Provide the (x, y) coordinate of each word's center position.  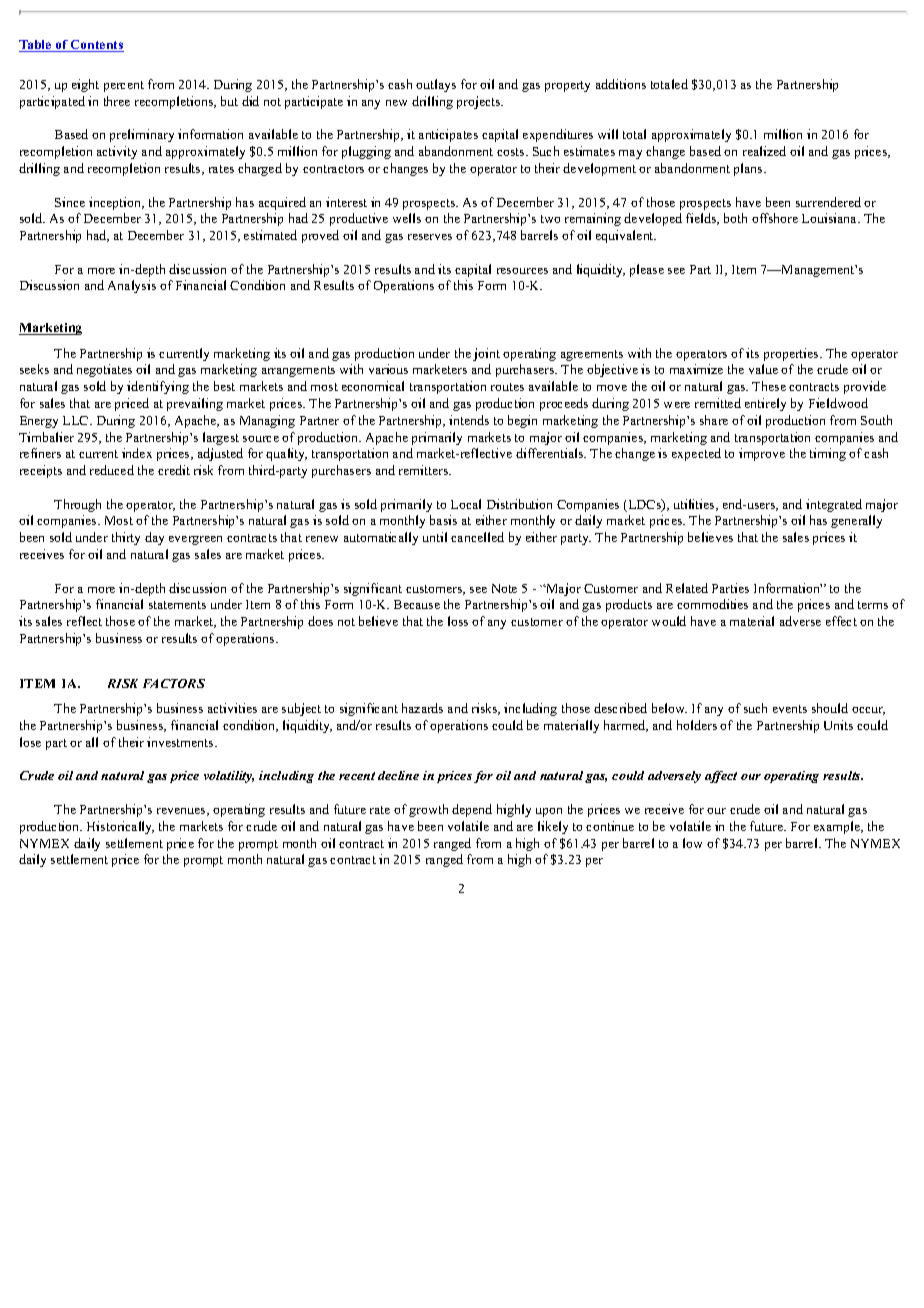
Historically (120, 827)
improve (762, 454)
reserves (430, 237)
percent (124, 86)
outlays (436, 85)
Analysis (132, 286)
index (137, 453)
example (838, 827)
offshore (775, 218)
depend (472, 810)
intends (469, 420)
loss (458, 621)
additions (621, 84)
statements (177, 605)
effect (841, 621)
